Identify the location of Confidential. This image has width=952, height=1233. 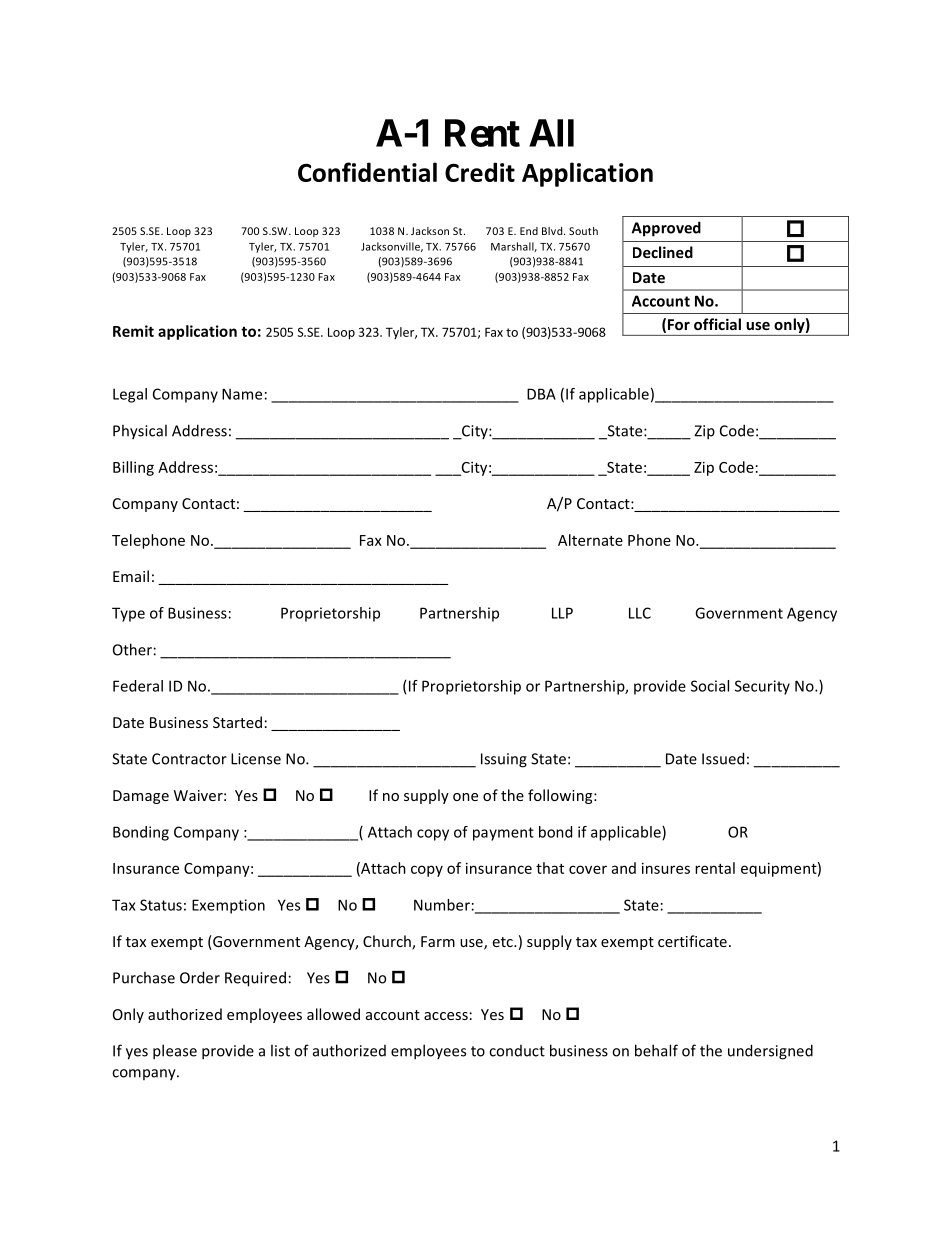
(367, 172).
